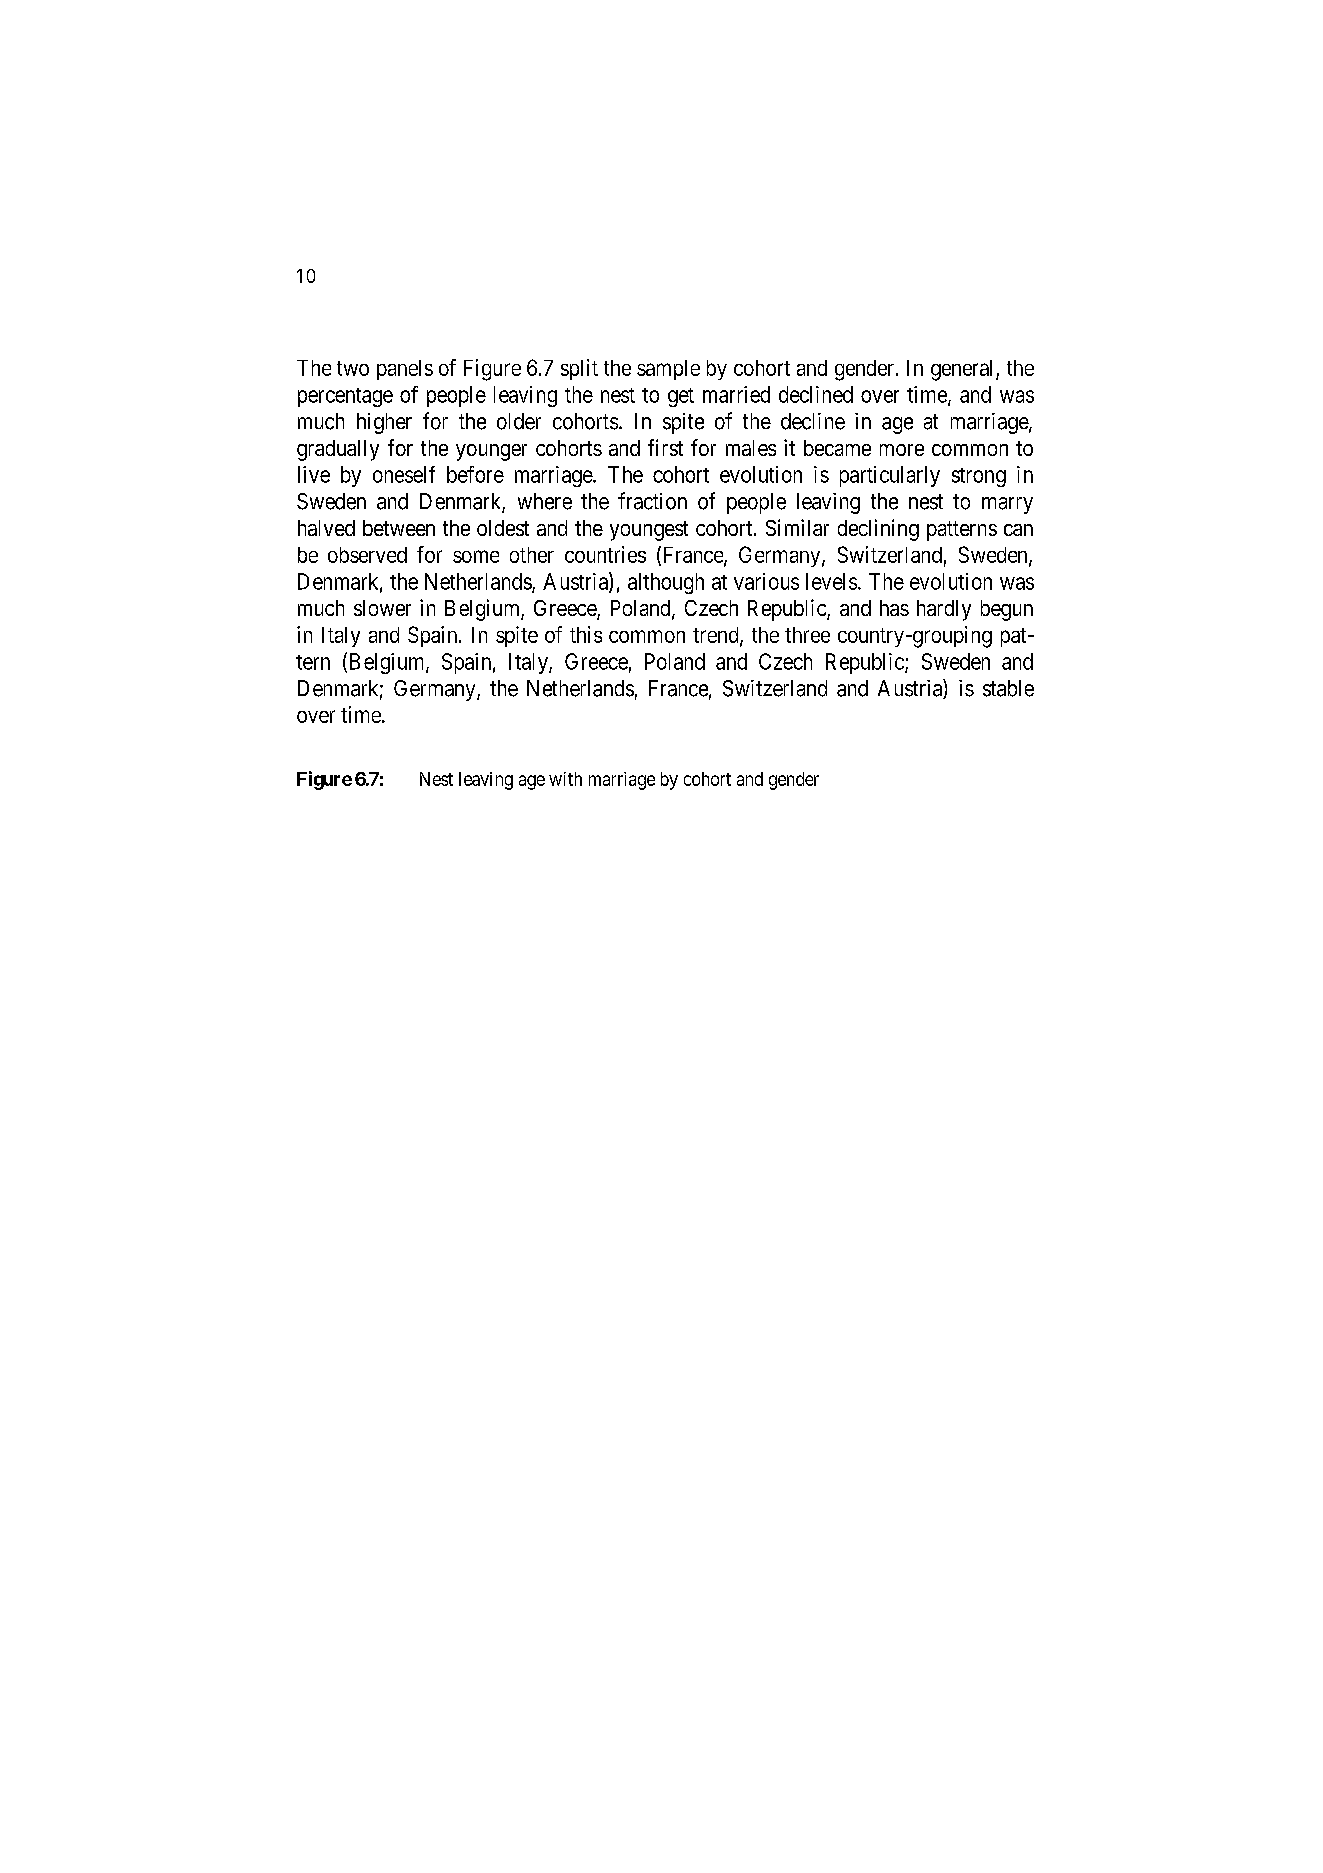  I want to click on with, so click(565, 779).
